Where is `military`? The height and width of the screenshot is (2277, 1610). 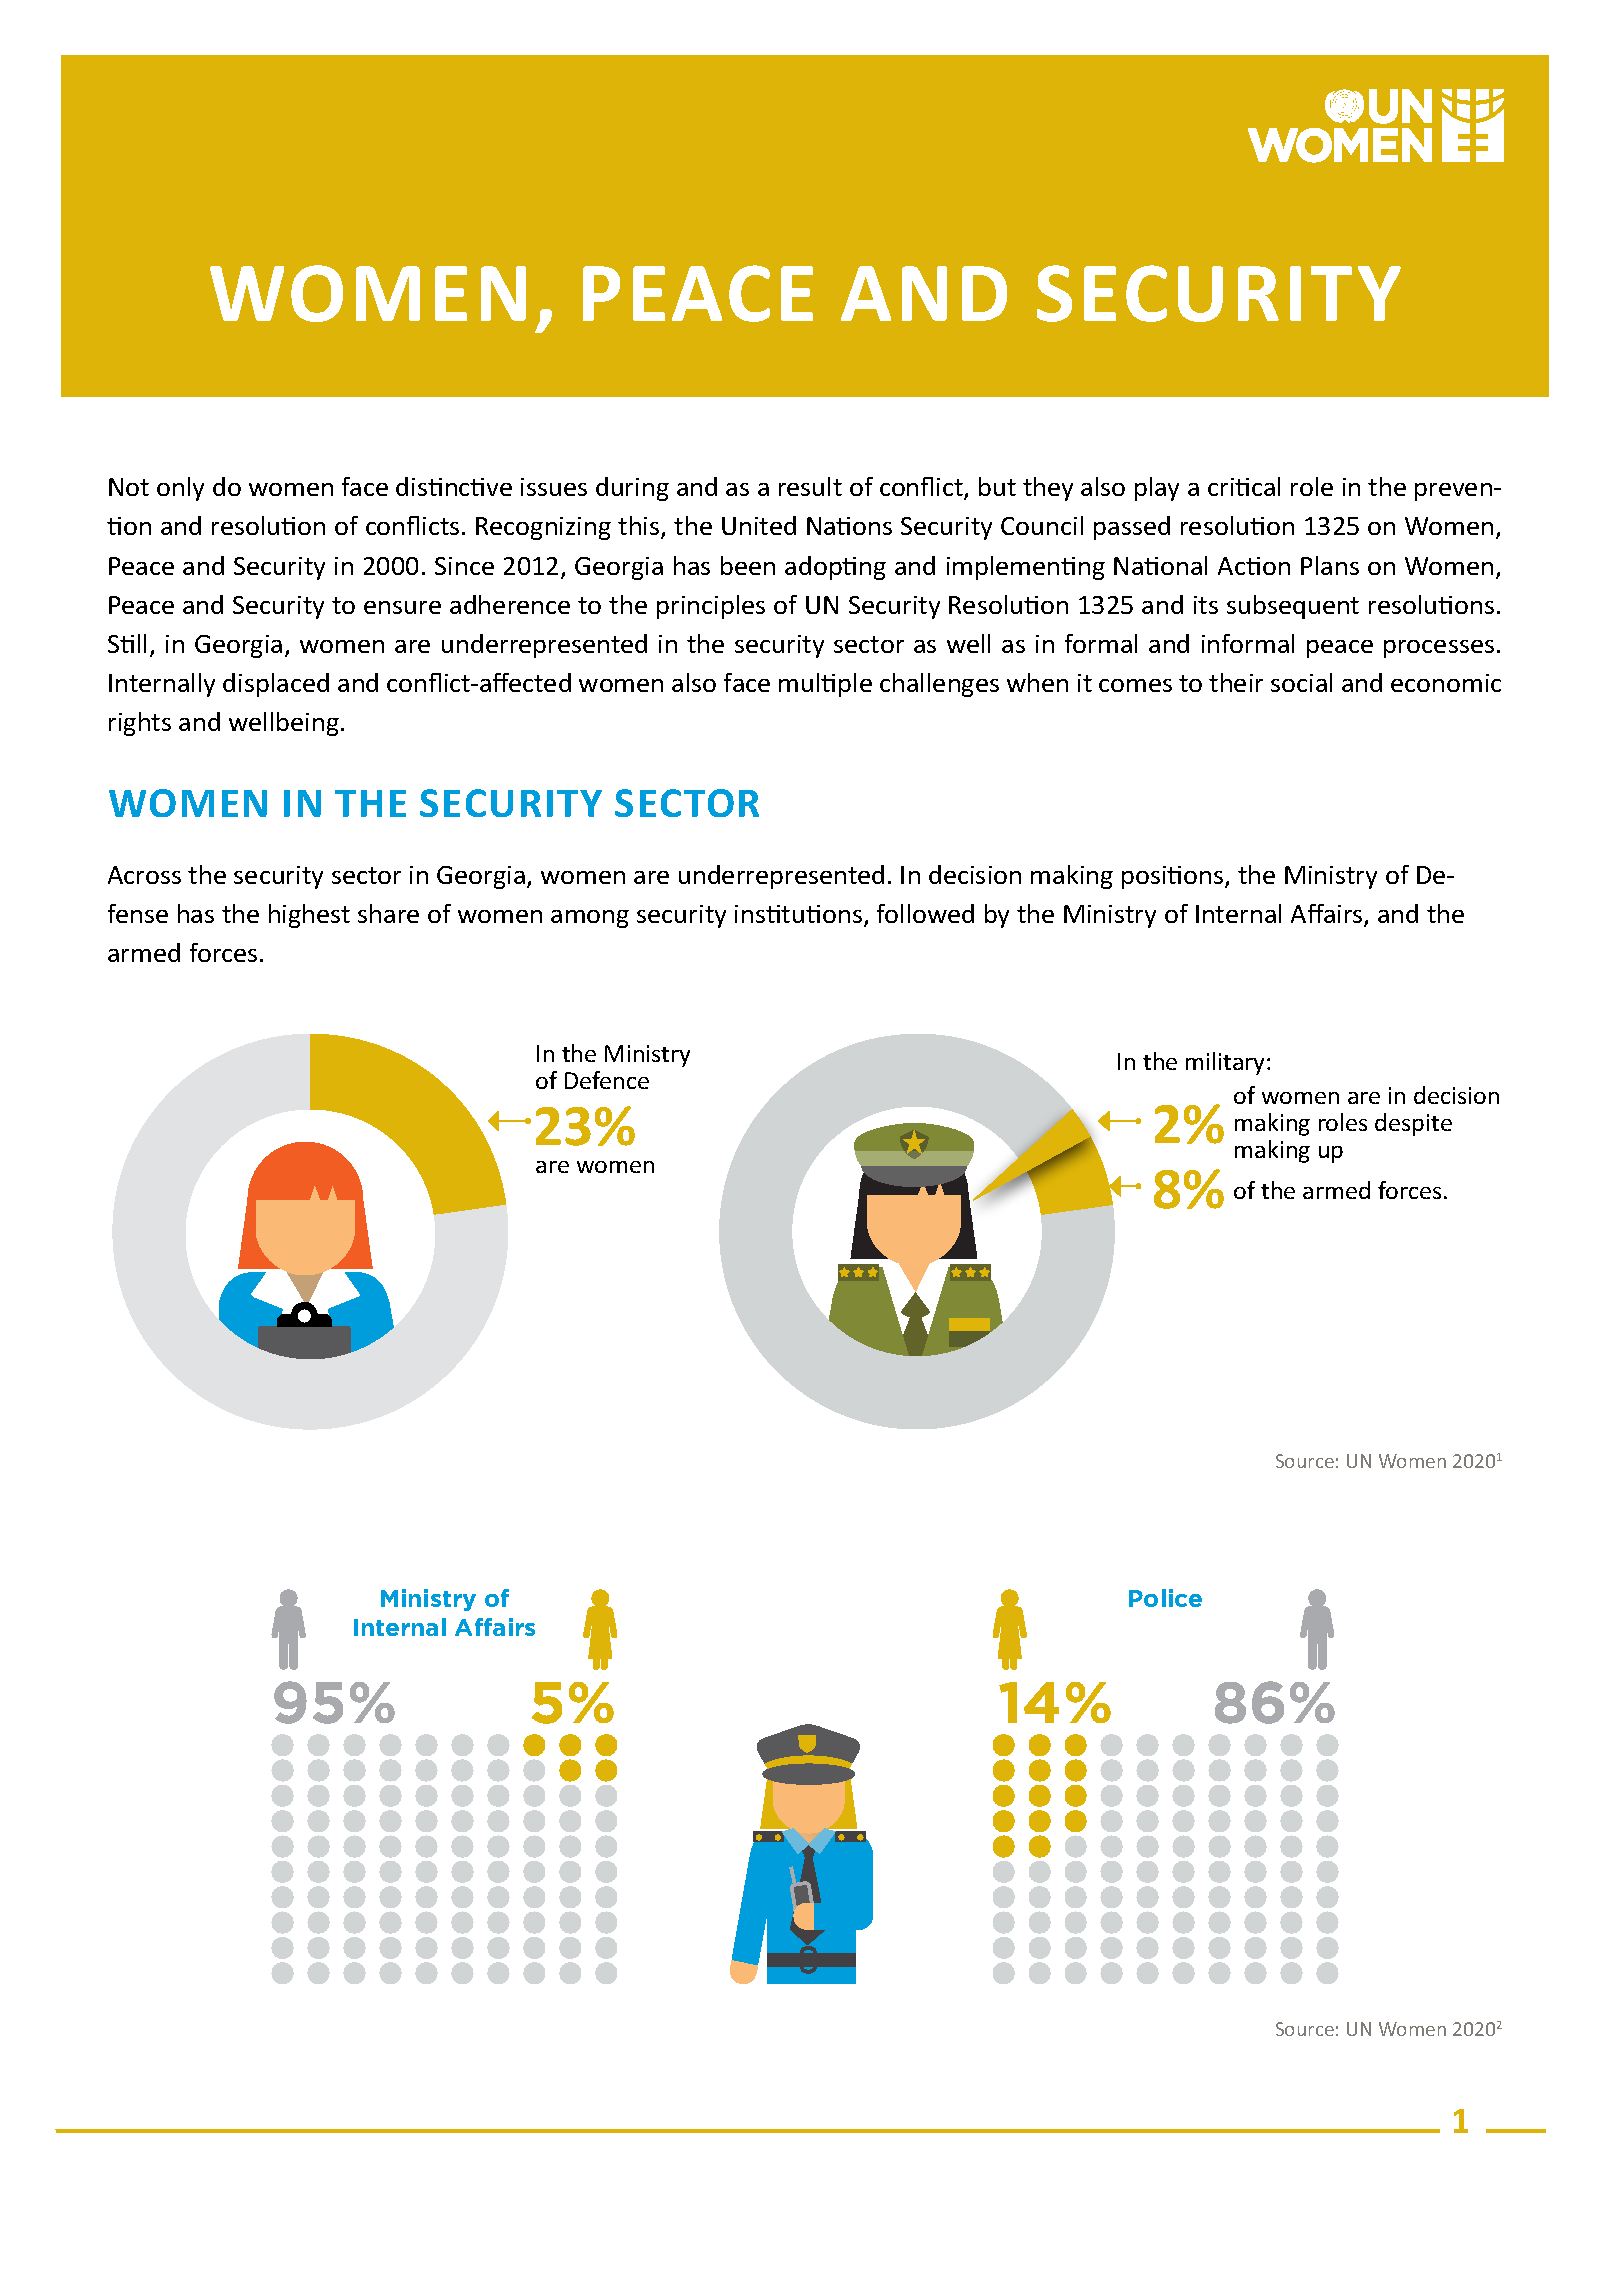 military is located at coordinates (1227, 1063).
